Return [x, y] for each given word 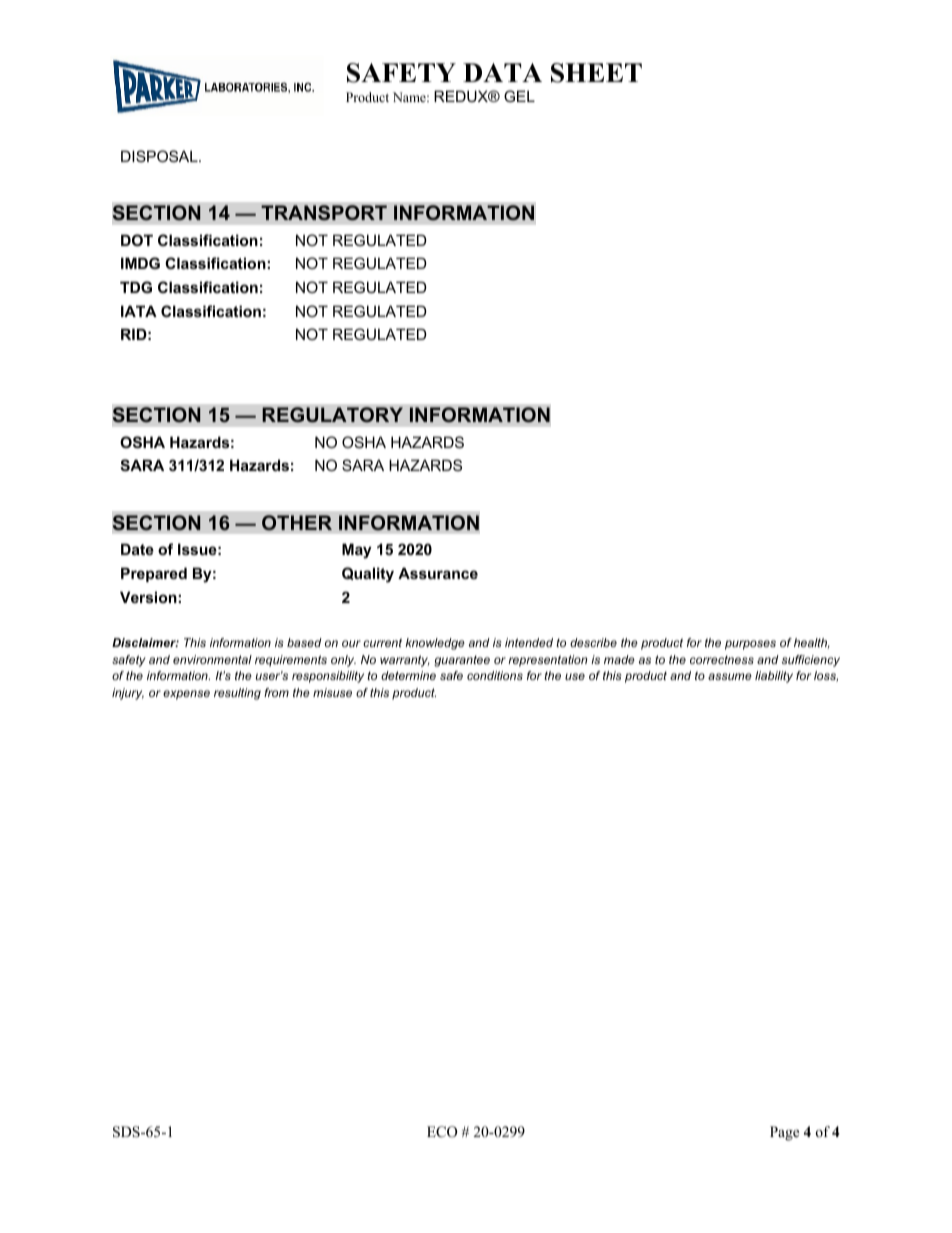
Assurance [438, 573]
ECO [442, 1132]
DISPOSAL [160, 156]
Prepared [154, 574]
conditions [495, 675]
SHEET [596, 73]
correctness [722, 659]
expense [186, 695]
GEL [519, 96]
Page [784, 1133]
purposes [750, 645]
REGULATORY [332, 415]
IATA [139, 311]
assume [730, 676]
